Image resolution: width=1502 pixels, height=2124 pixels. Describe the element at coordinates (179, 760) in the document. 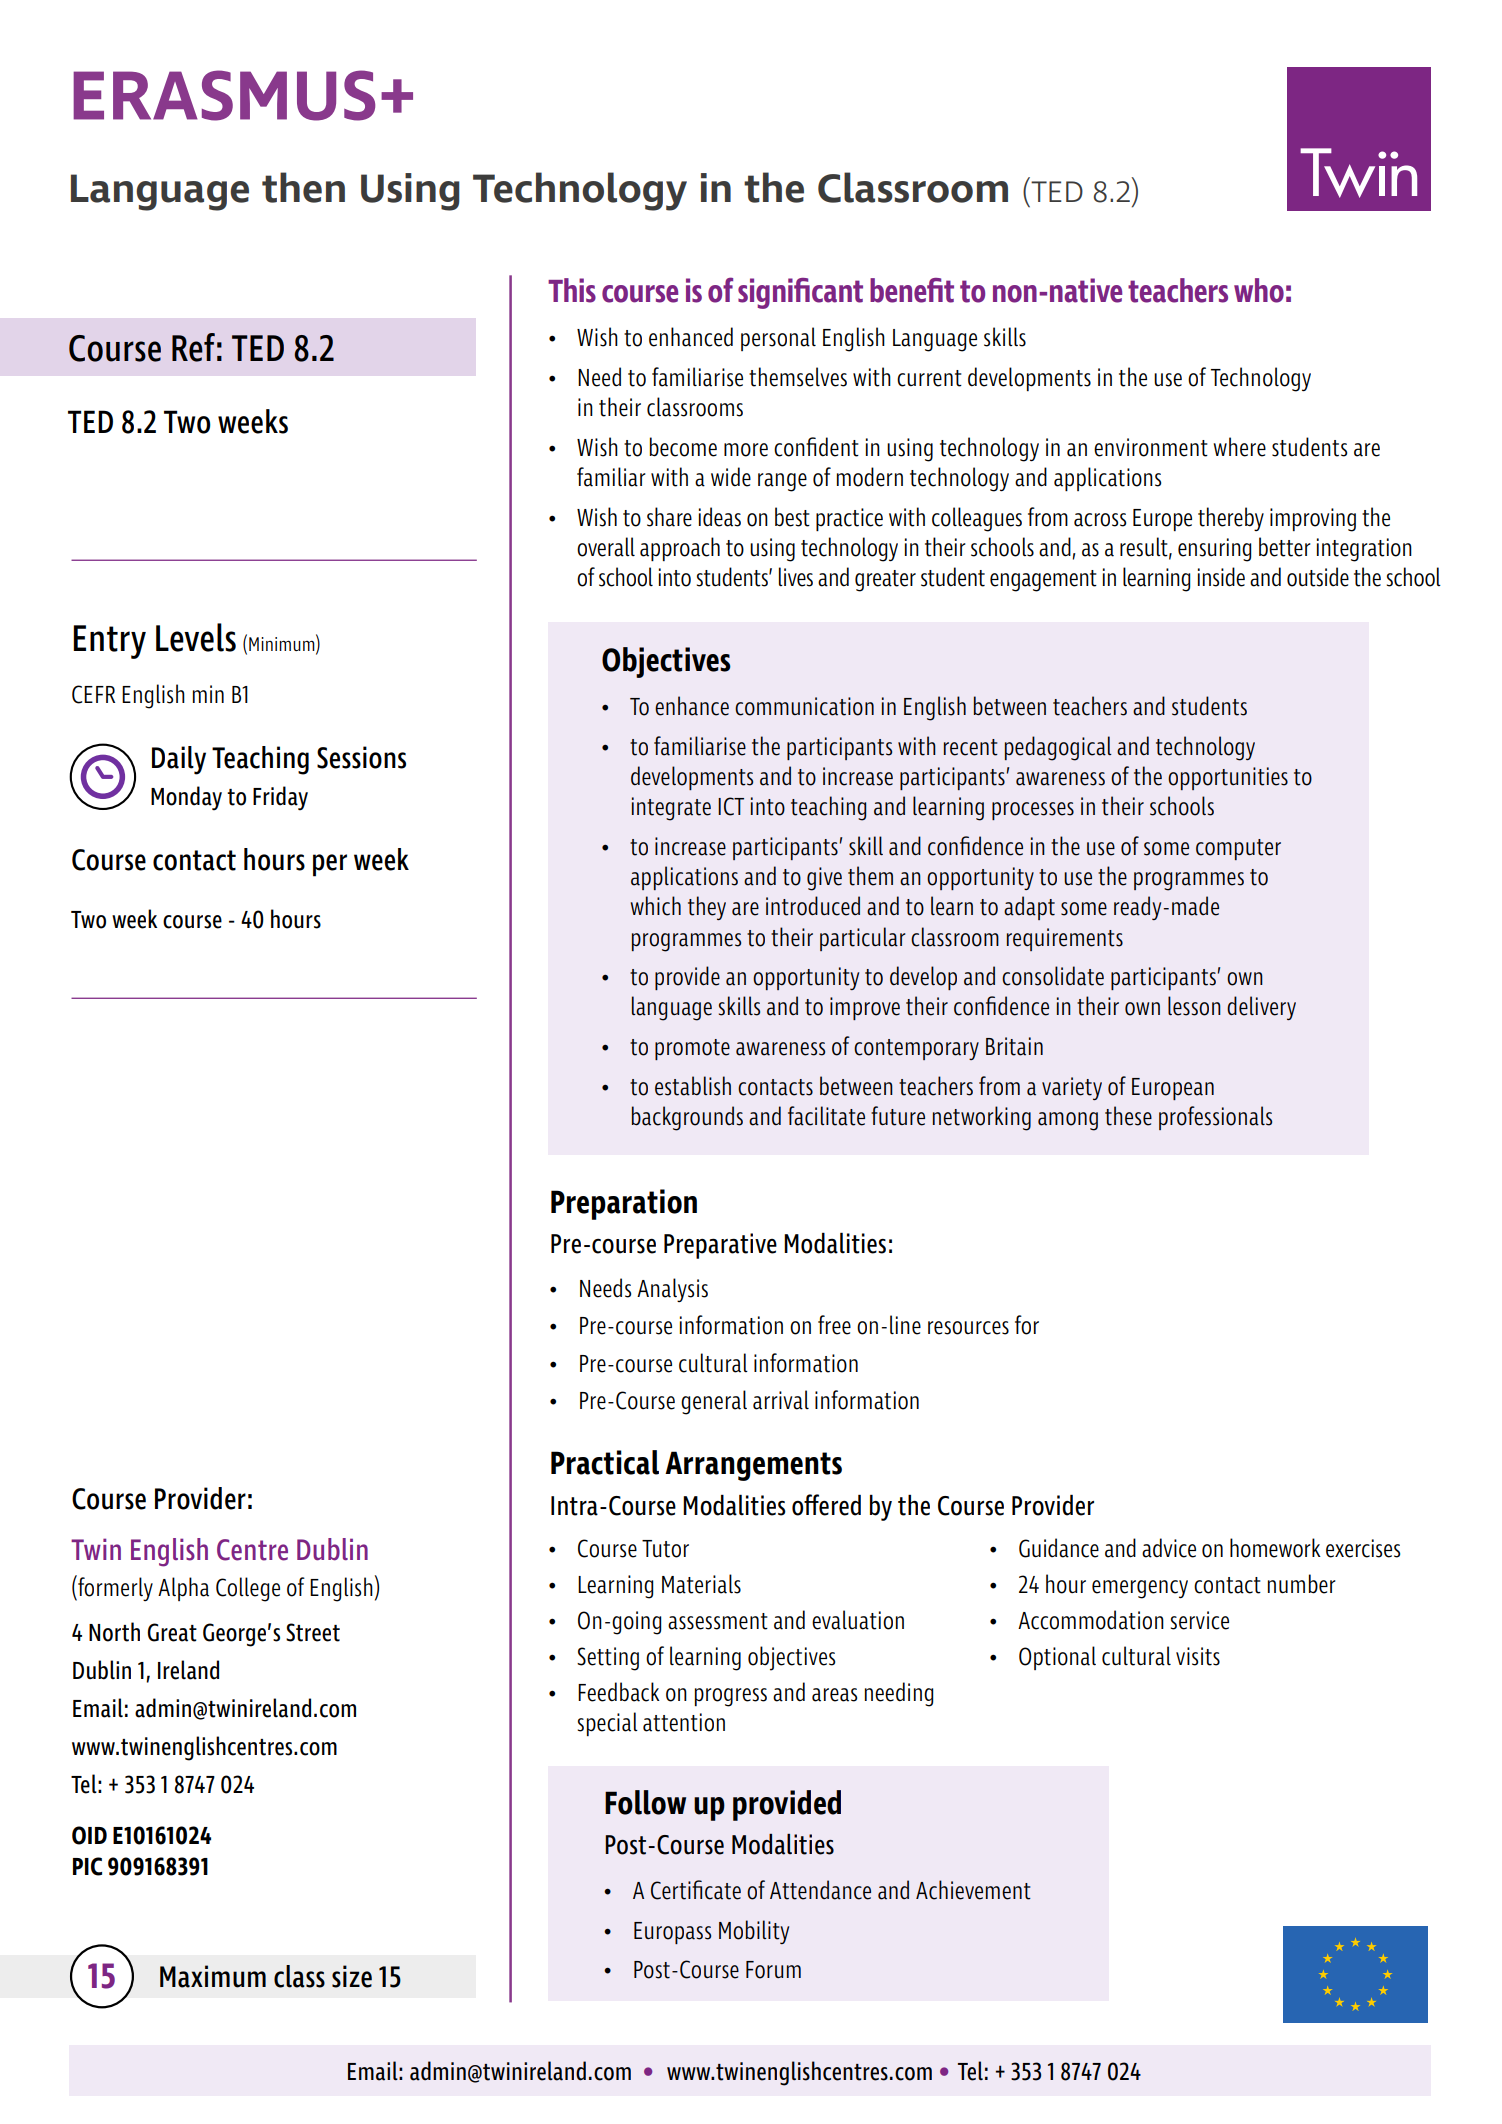

I see `Daily` at that location.
